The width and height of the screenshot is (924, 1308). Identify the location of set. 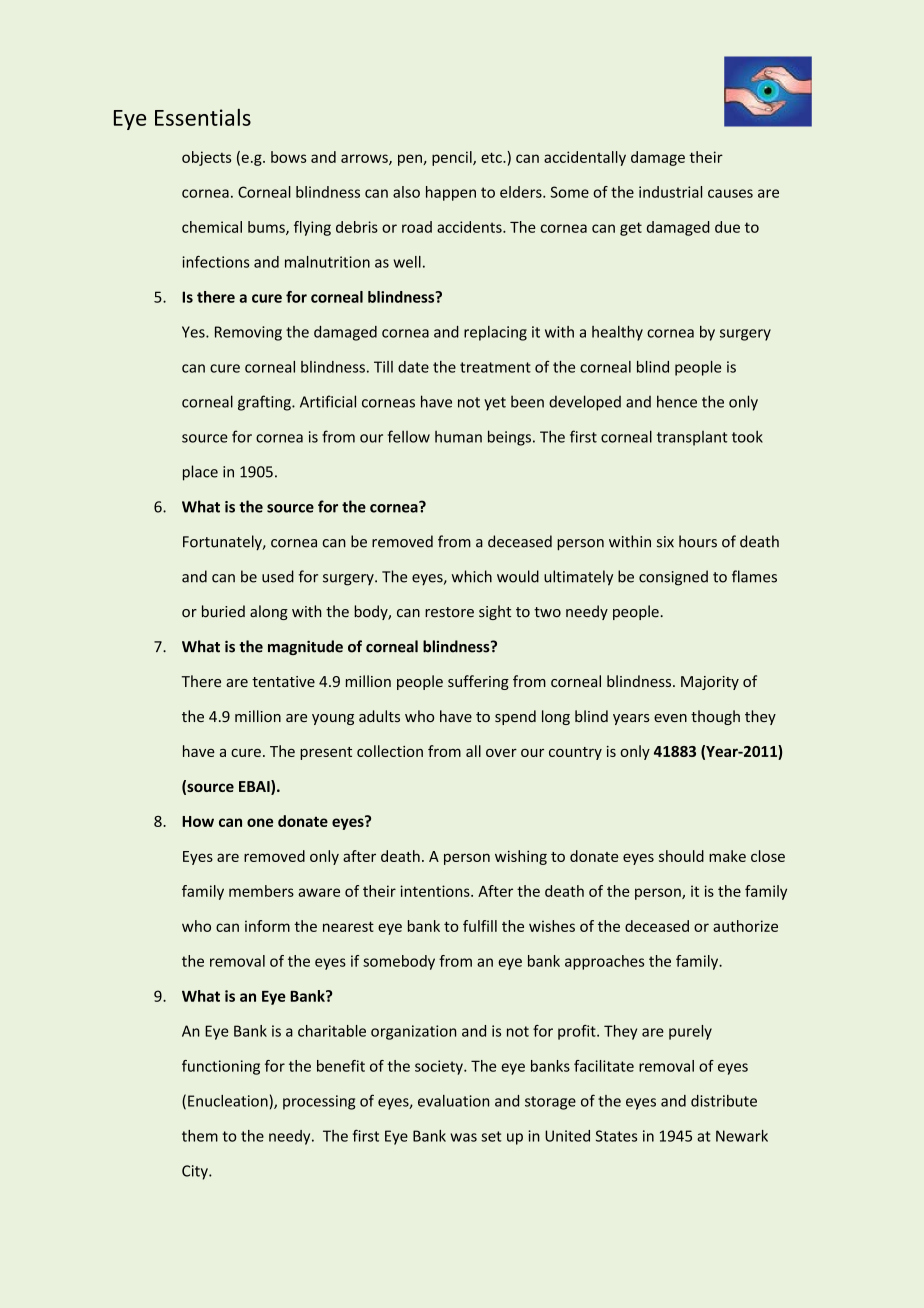
(491, 1136).
